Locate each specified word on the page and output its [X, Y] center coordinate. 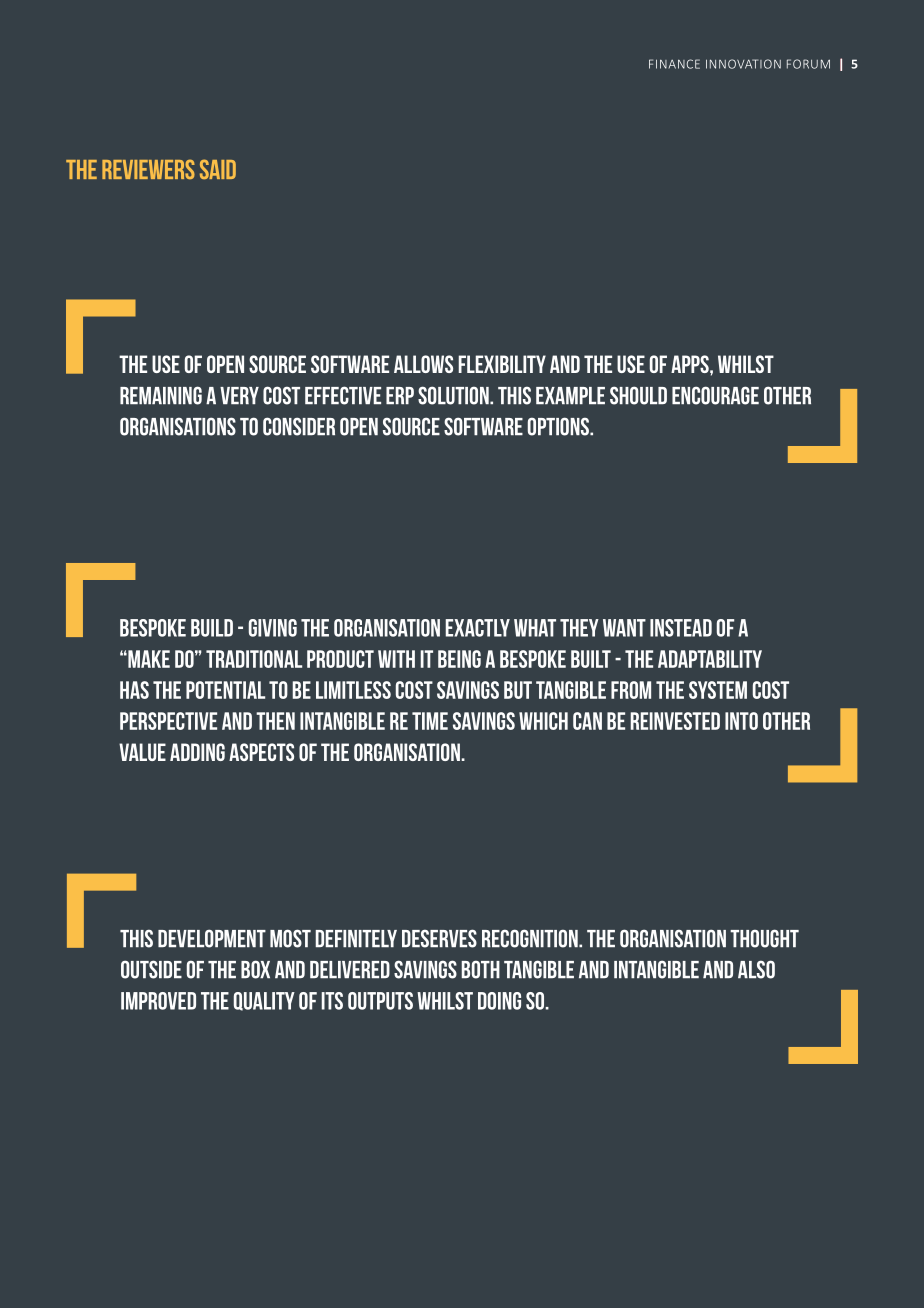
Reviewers [148, 169]
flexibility [502, 364]
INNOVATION [743, 64]
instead [681, 628]
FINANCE [674, 64]
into [741, 721]
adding [197, 752]
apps [691, 364]
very [239, 395]
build [212, 628]
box [255, 969]
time [430, 721]
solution [454, 395]
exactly [478, 628]
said [218, 169]
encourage [715, 395]
